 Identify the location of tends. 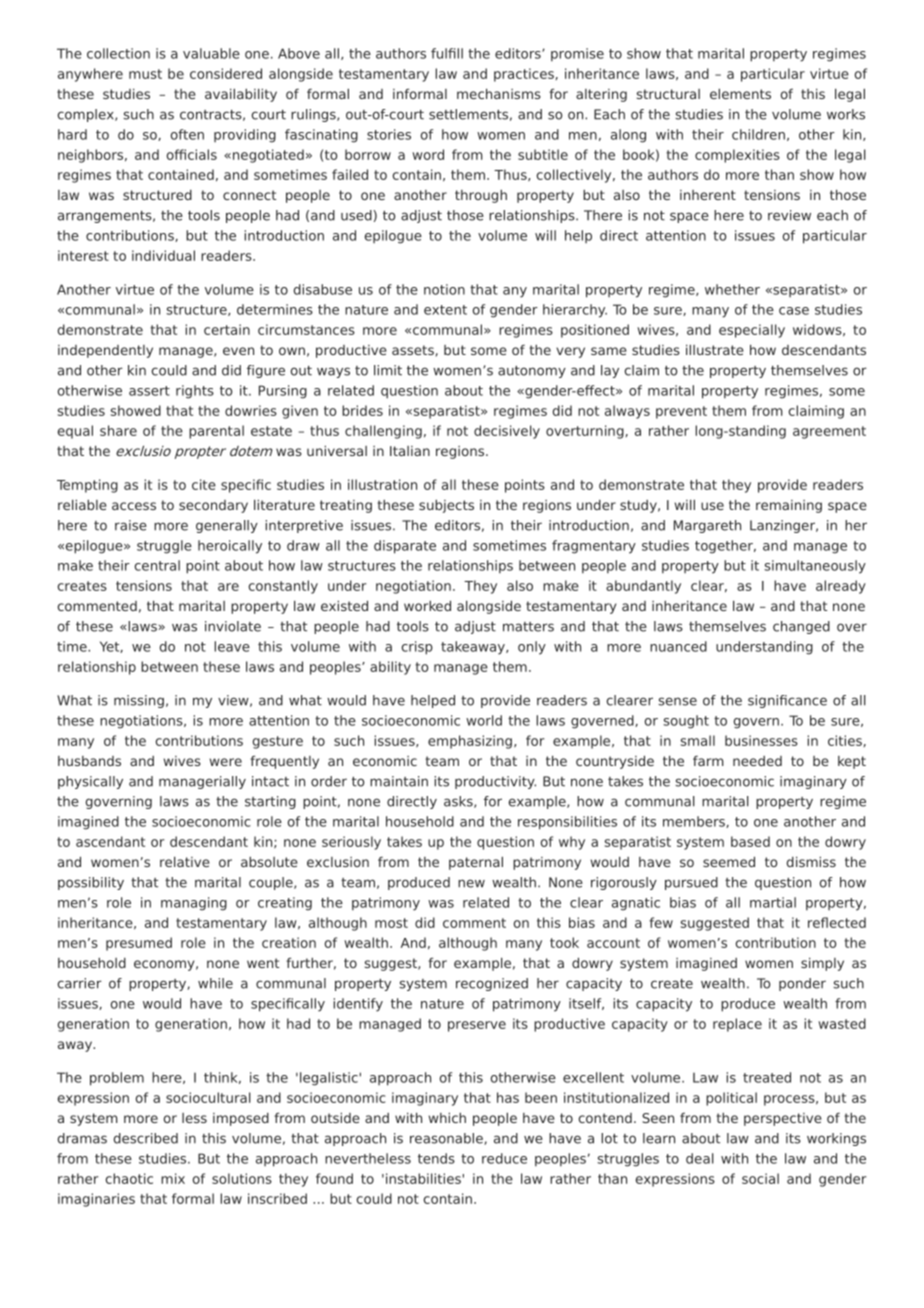
(436, 1158).
